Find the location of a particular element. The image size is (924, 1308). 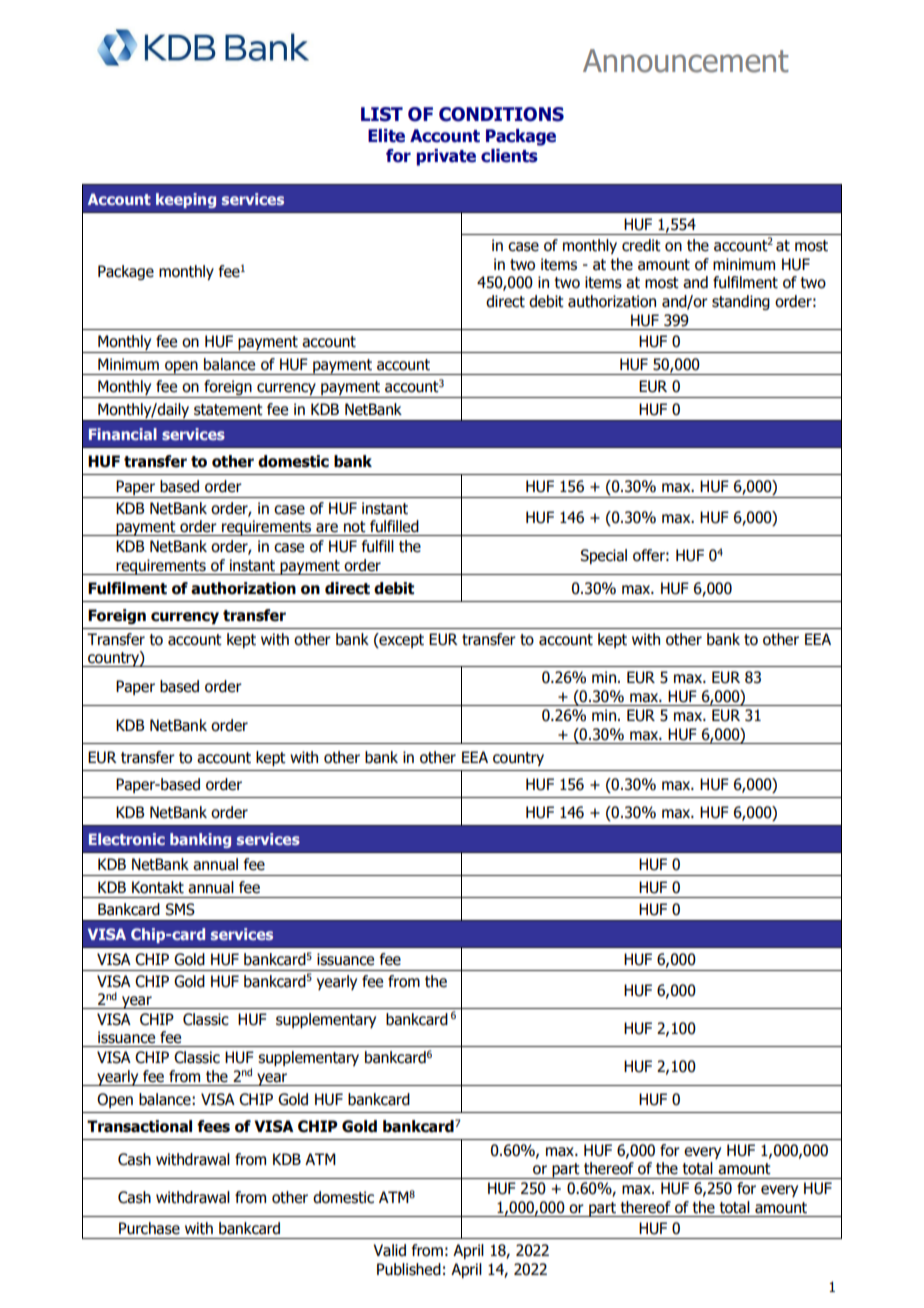

not is located at coordinates (355, 527).
